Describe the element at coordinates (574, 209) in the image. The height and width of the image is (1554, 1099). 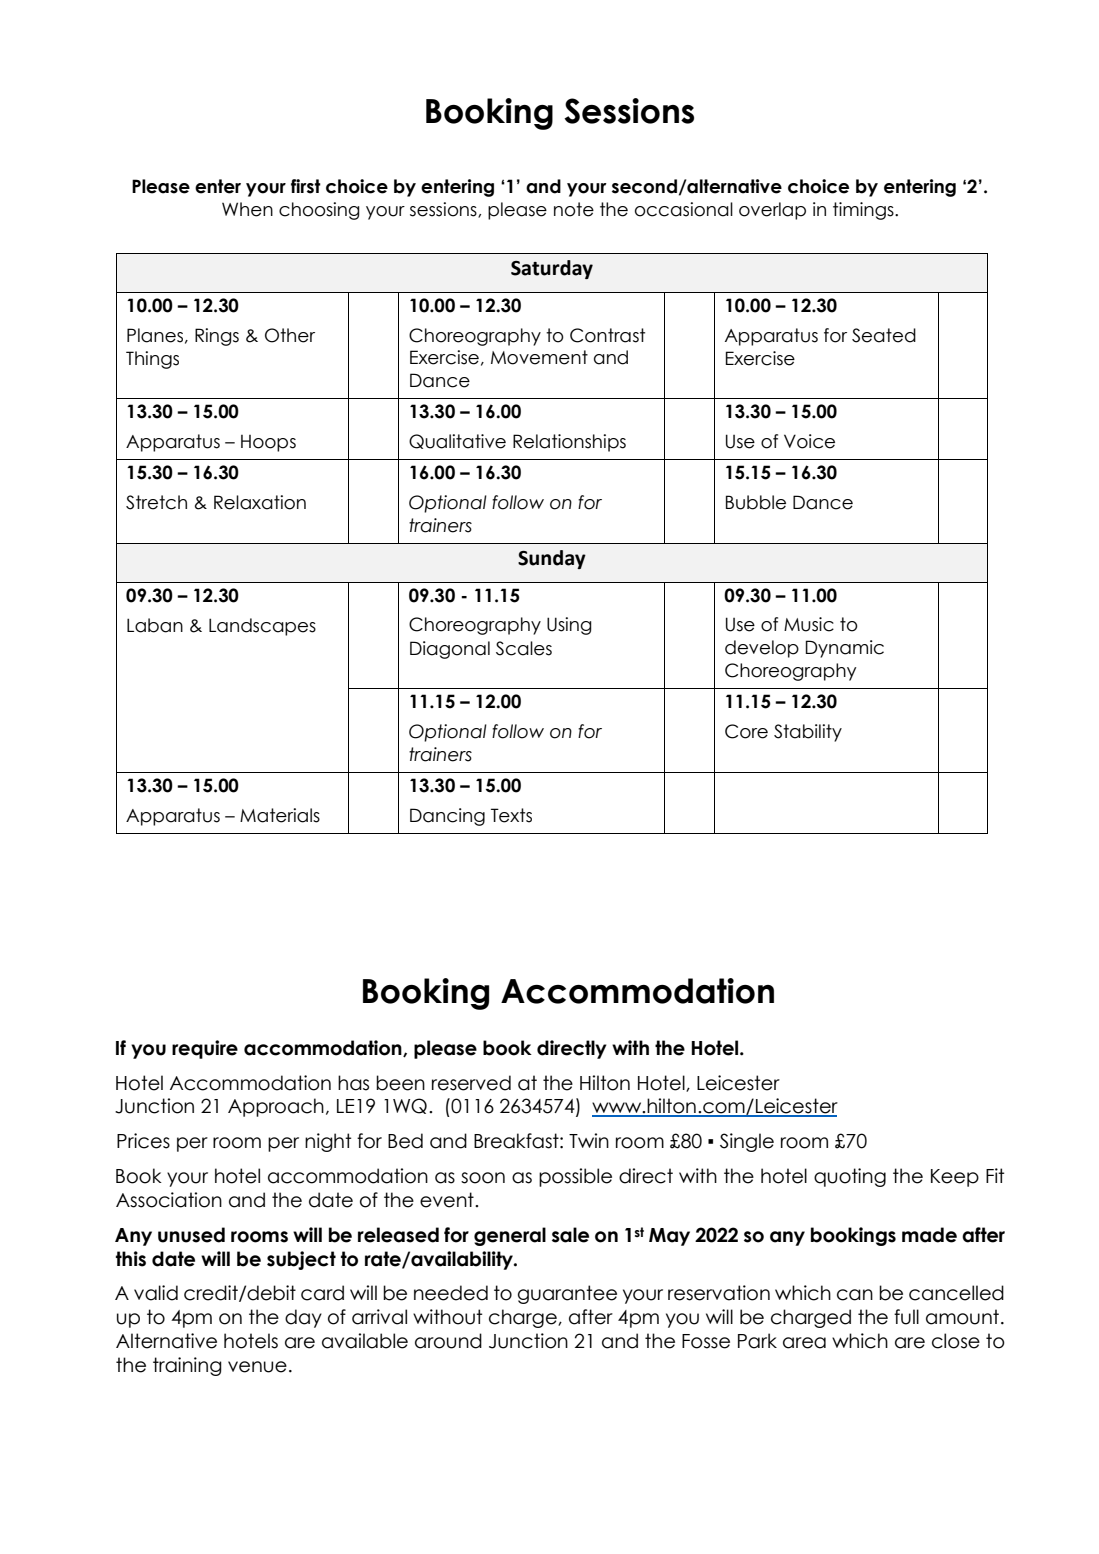
I see `note` at that location.
